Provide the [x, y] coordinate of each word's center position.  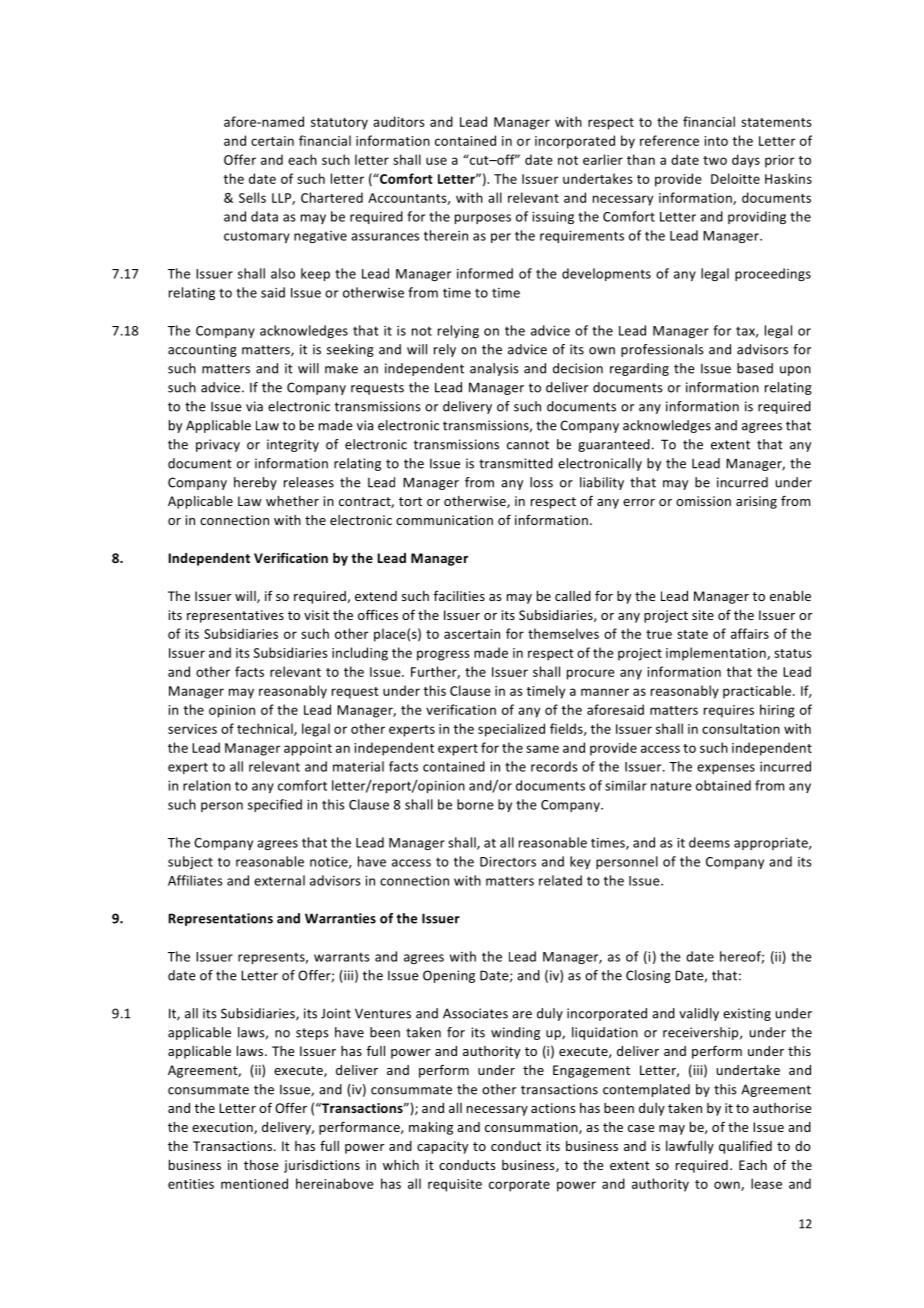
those [261, 1165]
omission [703, 501]
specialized [511, 730]
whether [292, 501]
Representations [220, 919]
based [755, 368]
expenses [726, 769]
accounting [202, 350]
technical [266, 729]
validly [699, 1014]
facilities [459, 596]
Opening [449, 976]
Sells [252, 197]
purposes [483, 219]
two [715, 160]
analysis [494, 369]
